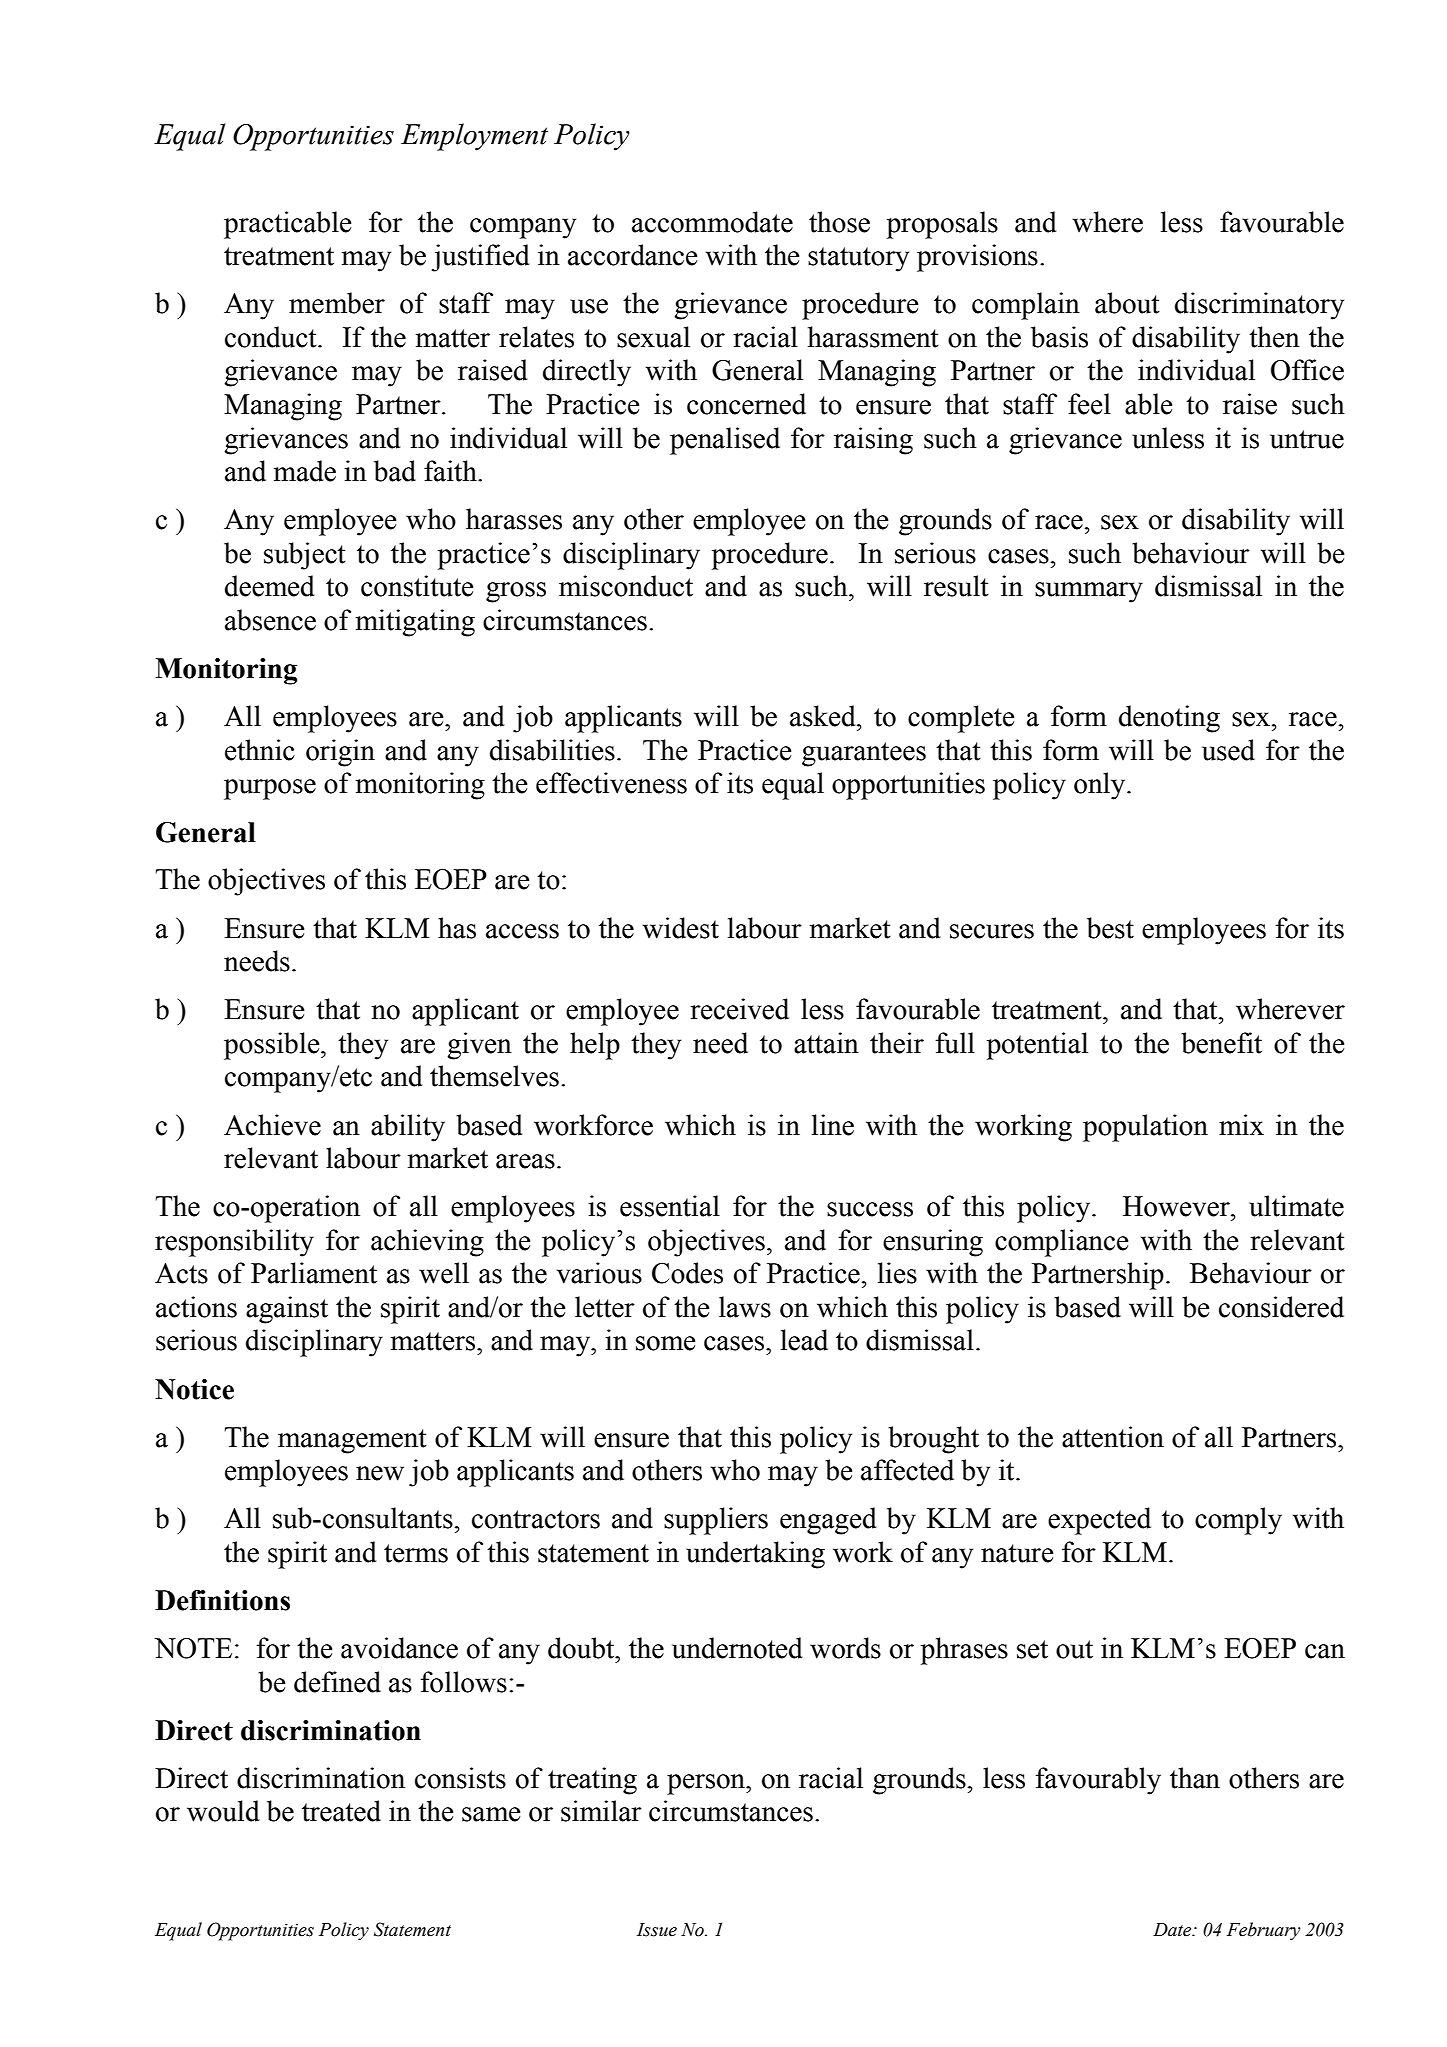  I want to click on Parliament, so click(314, 1273).
